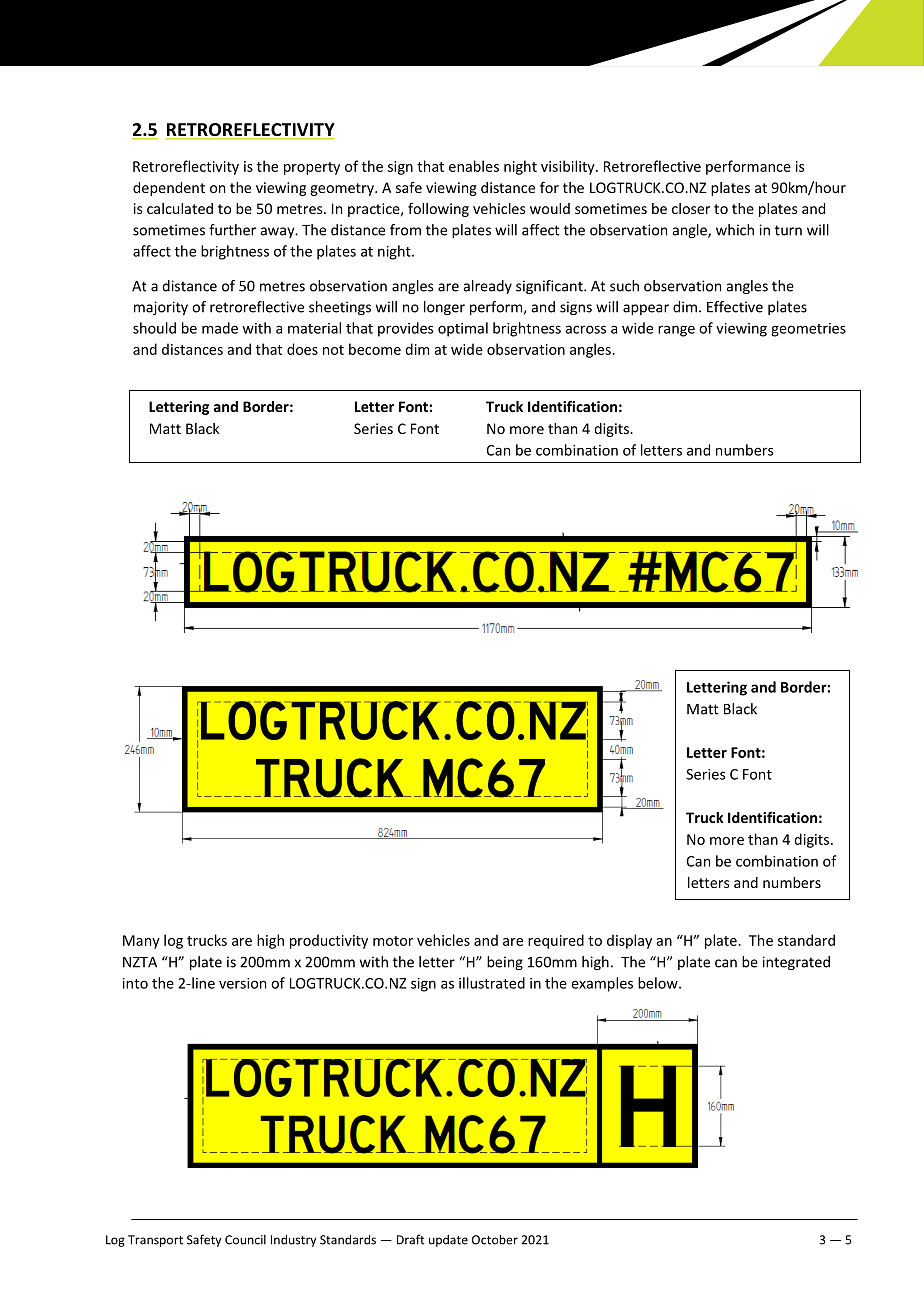  What do you see at coordinates (438, 210) in the page?
I see `following` at bounding box center [438, 210].
